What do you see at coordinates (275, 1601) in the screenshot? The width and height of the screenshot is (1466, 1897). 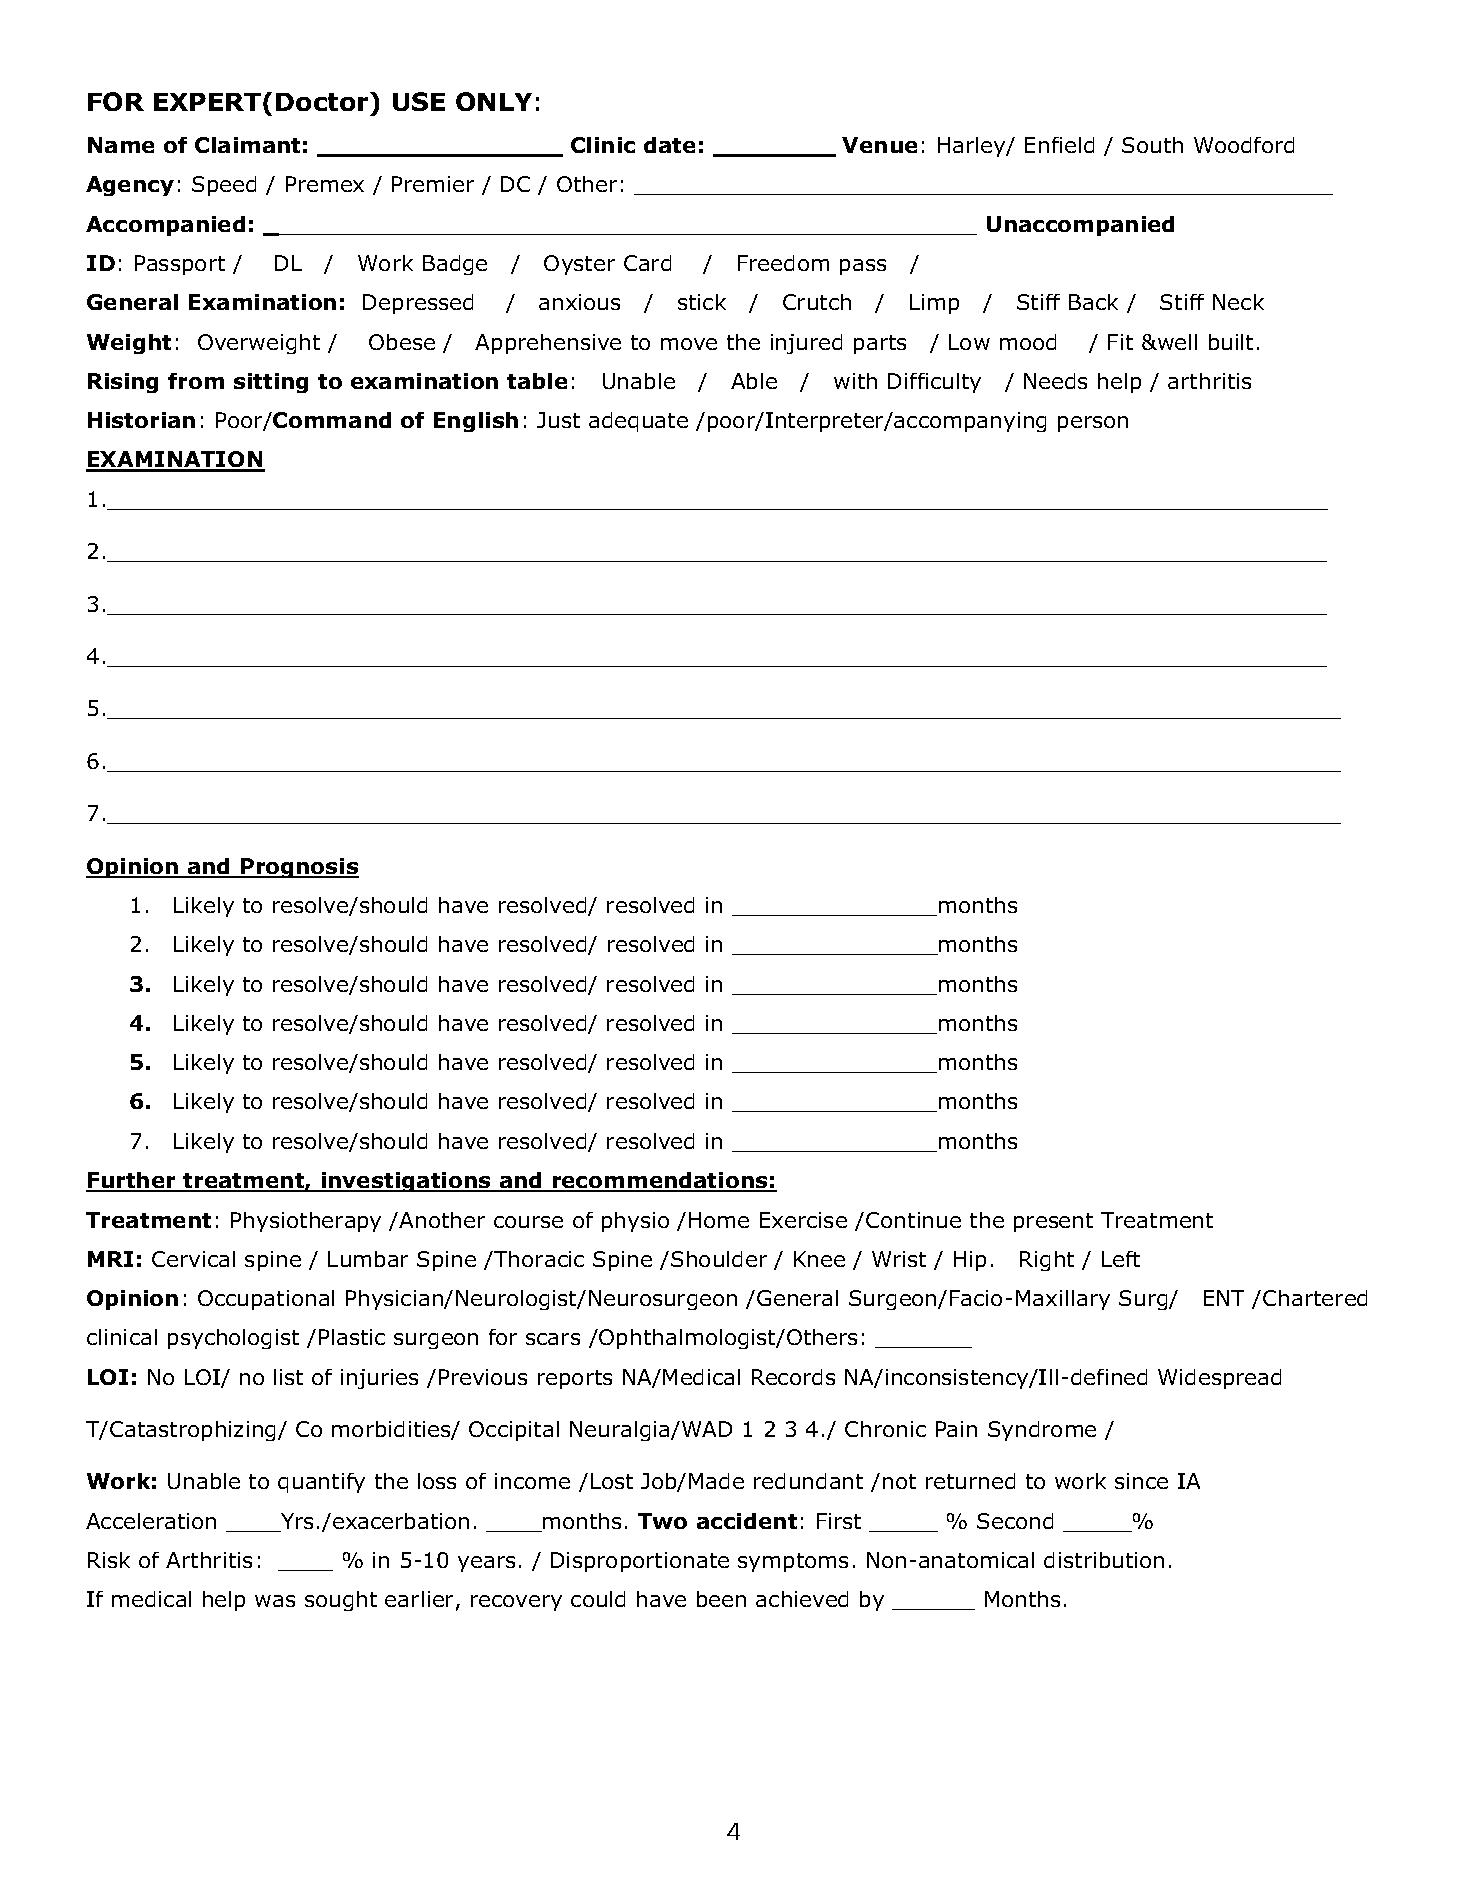 I see `was` at bounding box center [275, 1601].
